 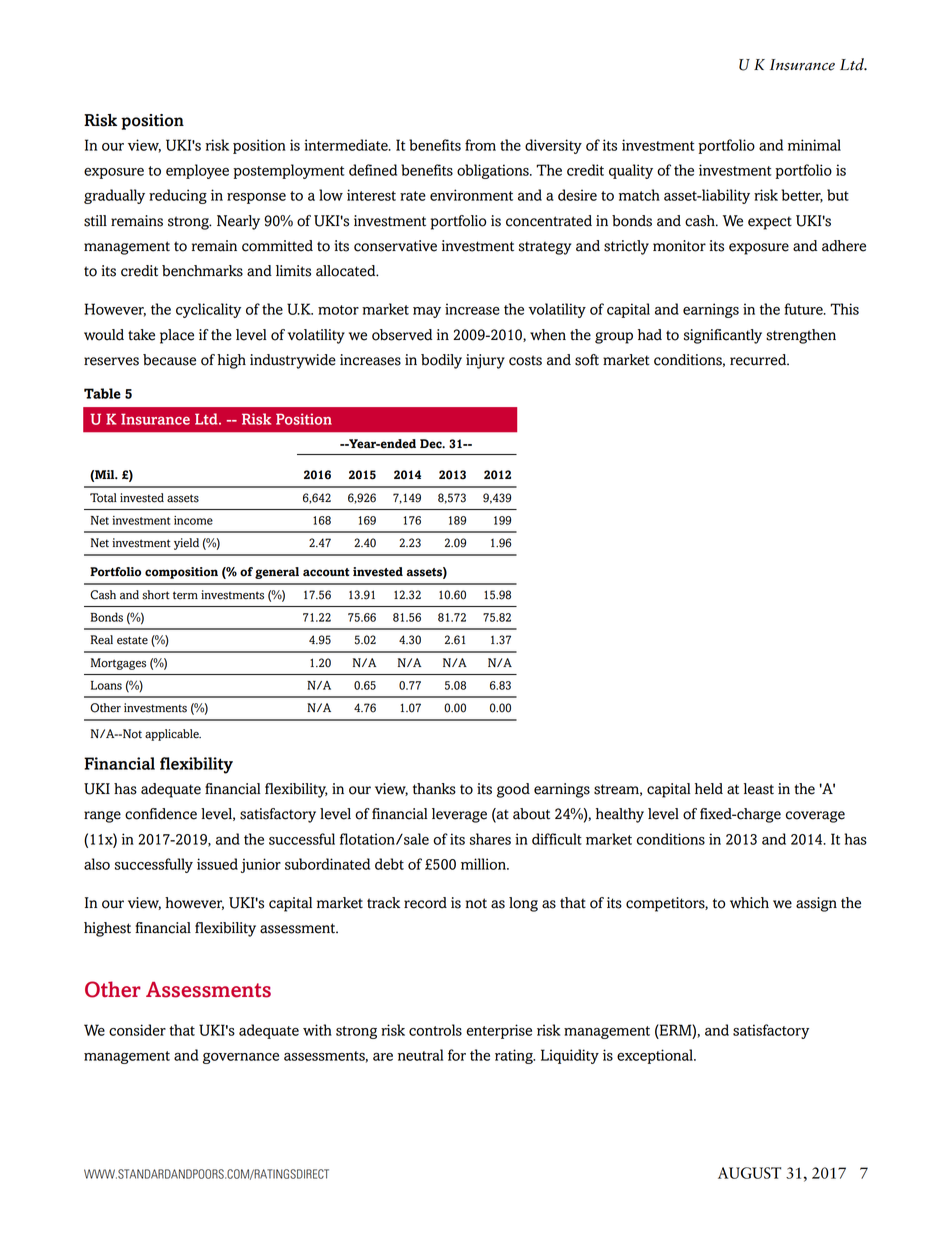 I want to click on better, so click(x=802, y=196).
